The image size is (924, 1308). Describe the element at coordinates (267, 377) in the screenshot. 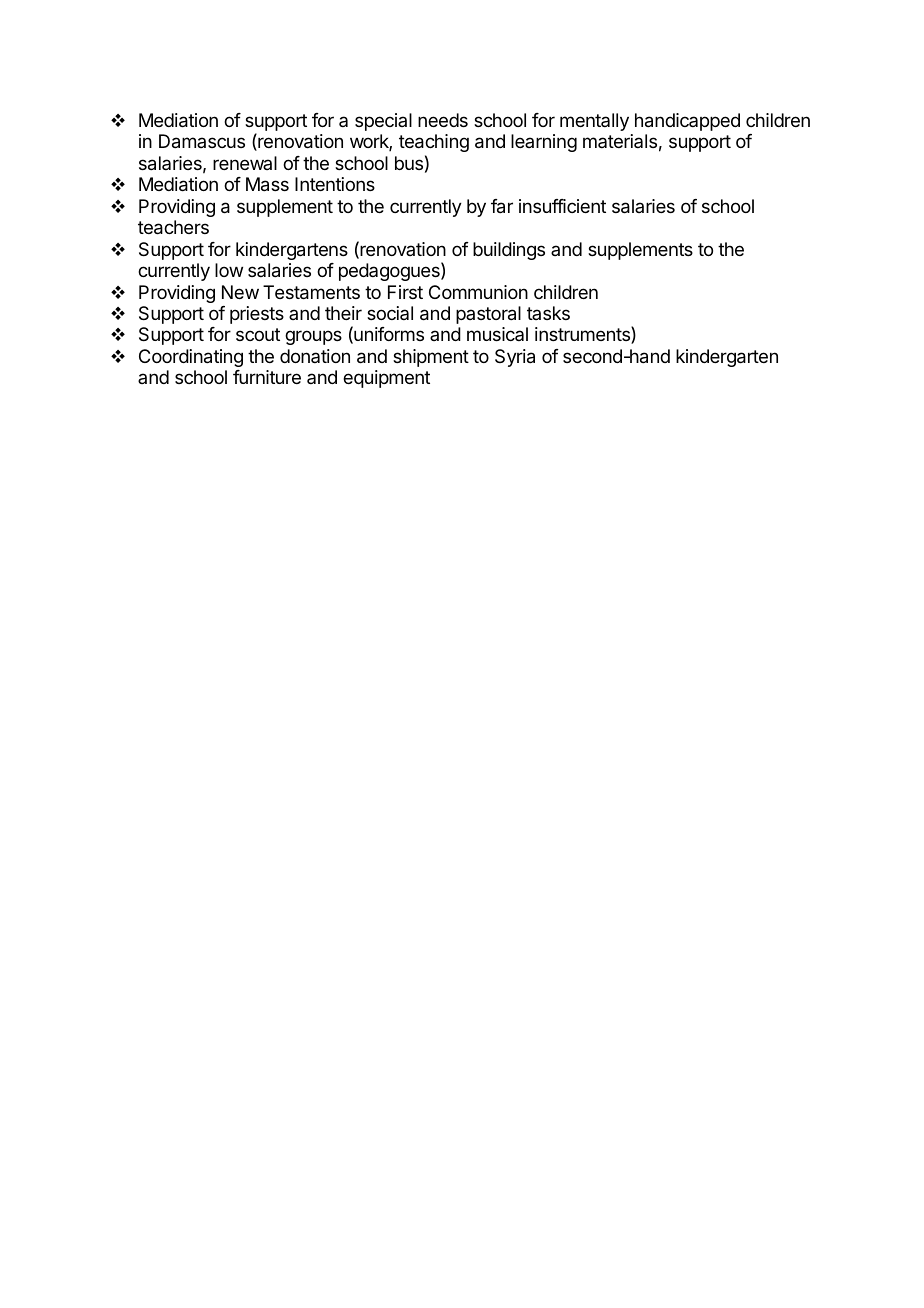

I see `furniture` at that location.
